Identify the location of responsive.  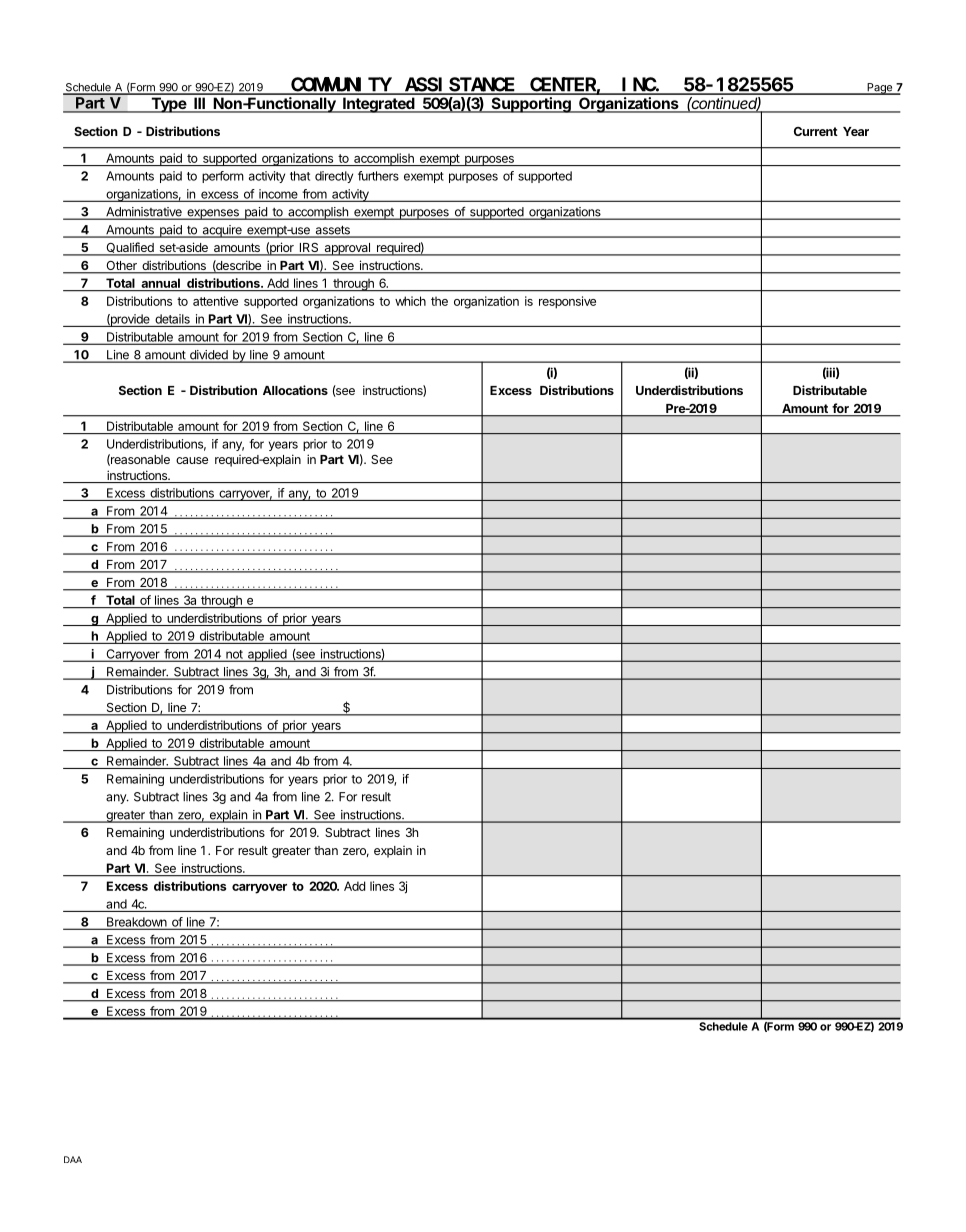
(567, 302).
